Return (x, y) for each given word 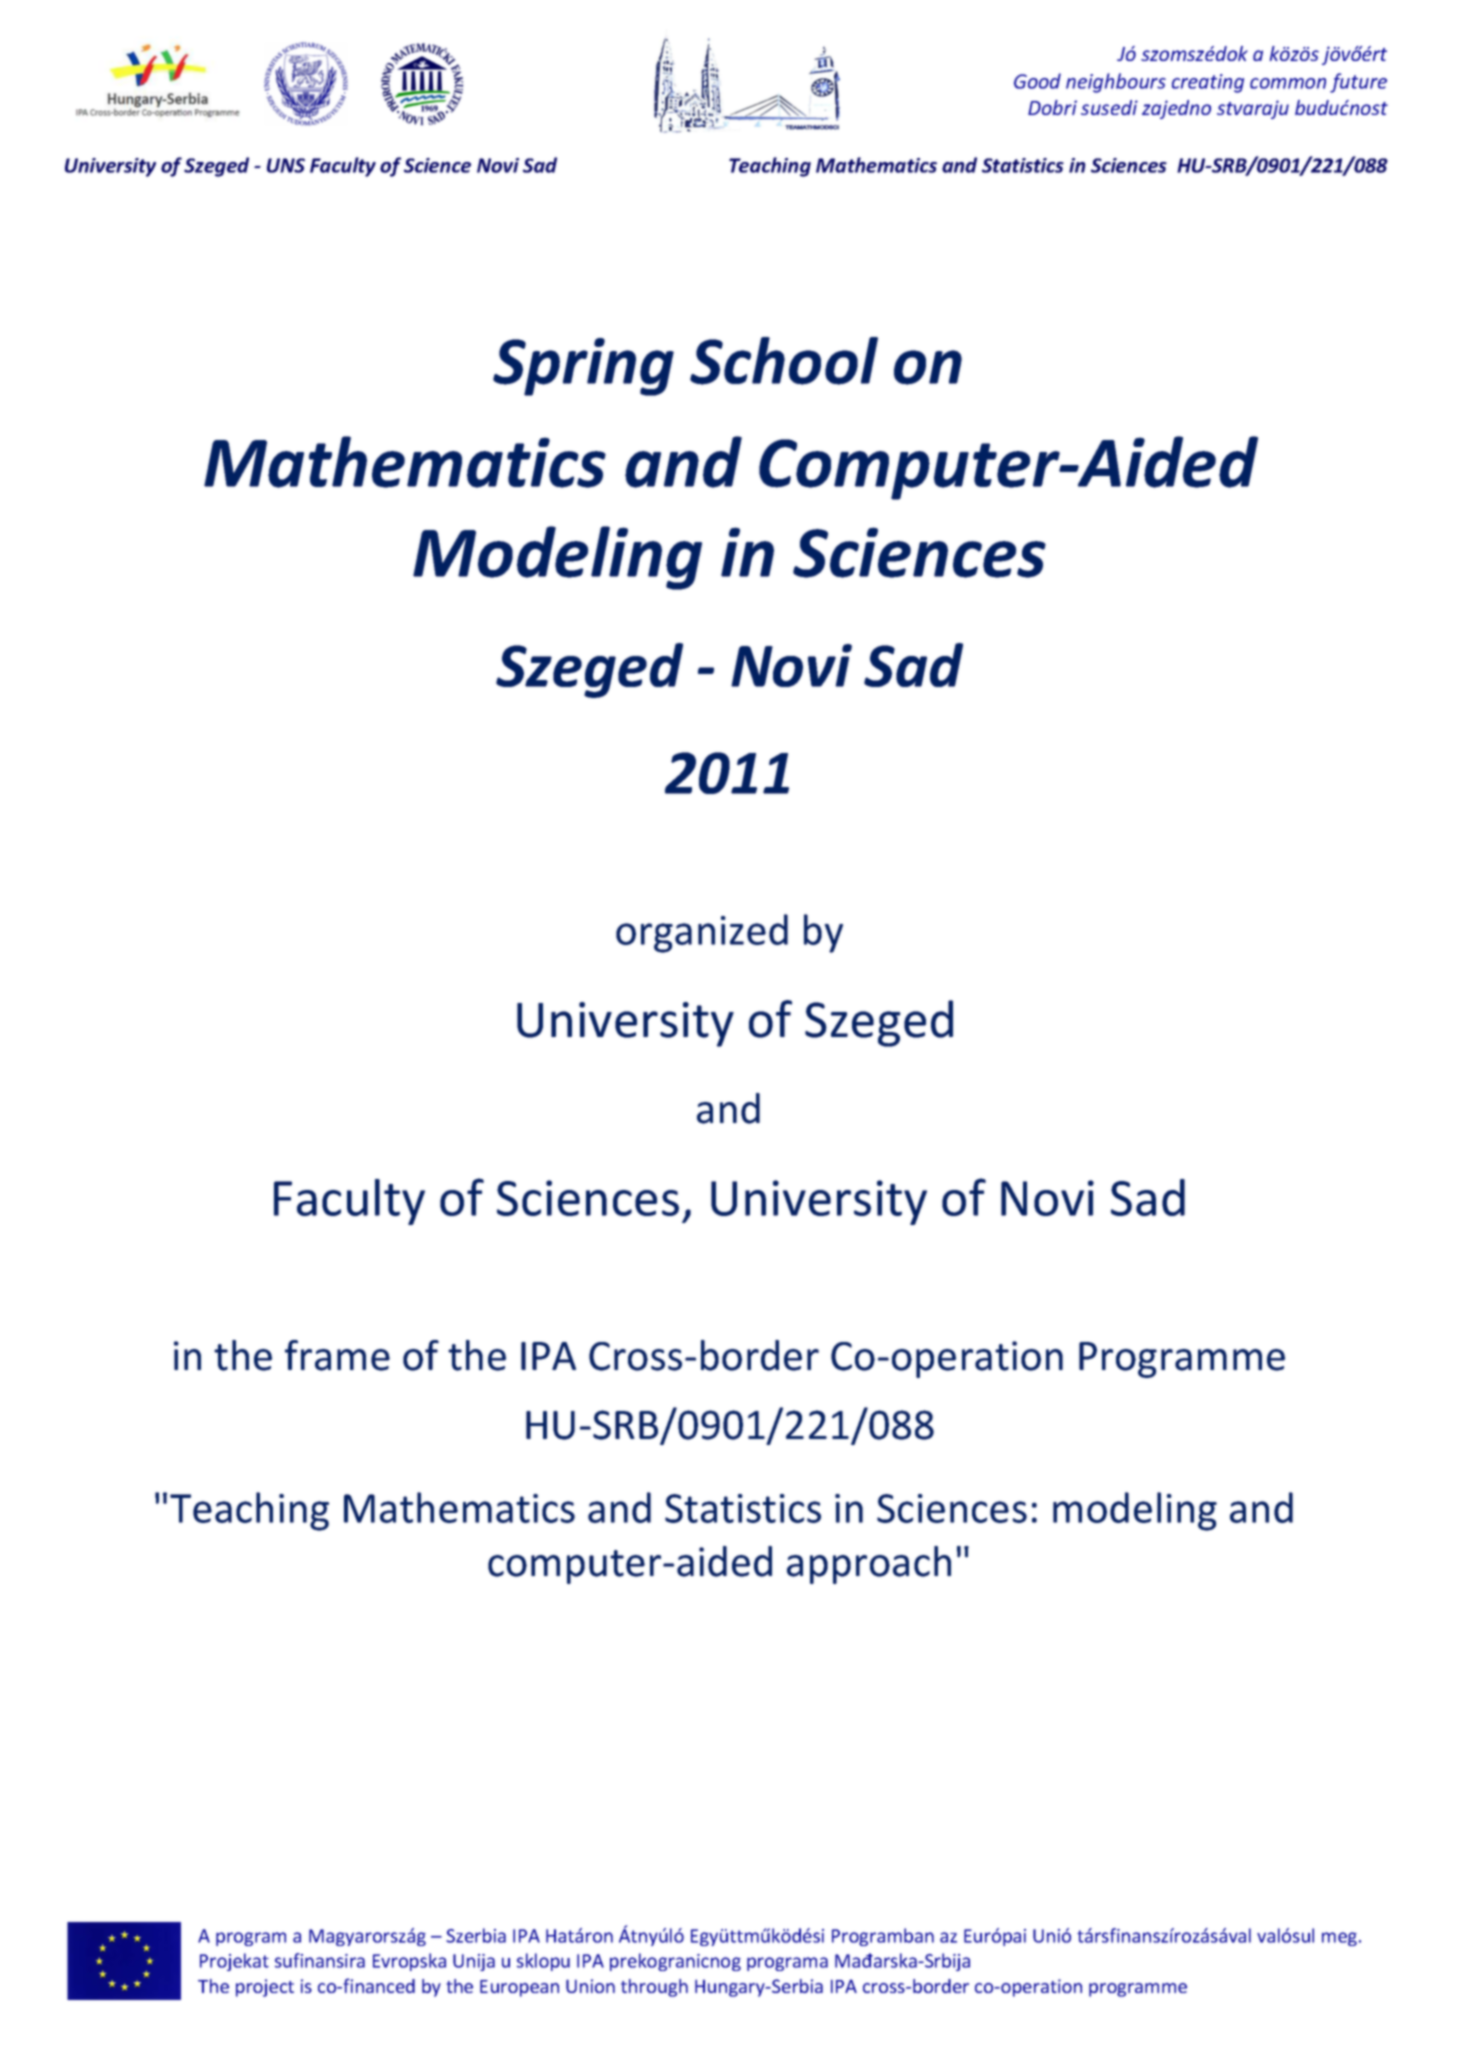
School (784, 361)
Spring (583, 367)
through (654, 1988)
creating (1208, 83)
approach (869, 1565)
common (1288, 83)
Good (1037, 81)
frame (337, 1355)
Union (590, 1986)
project (265, 1988)
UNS (286, 165)
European (519, 1988)
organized (702, 933)
